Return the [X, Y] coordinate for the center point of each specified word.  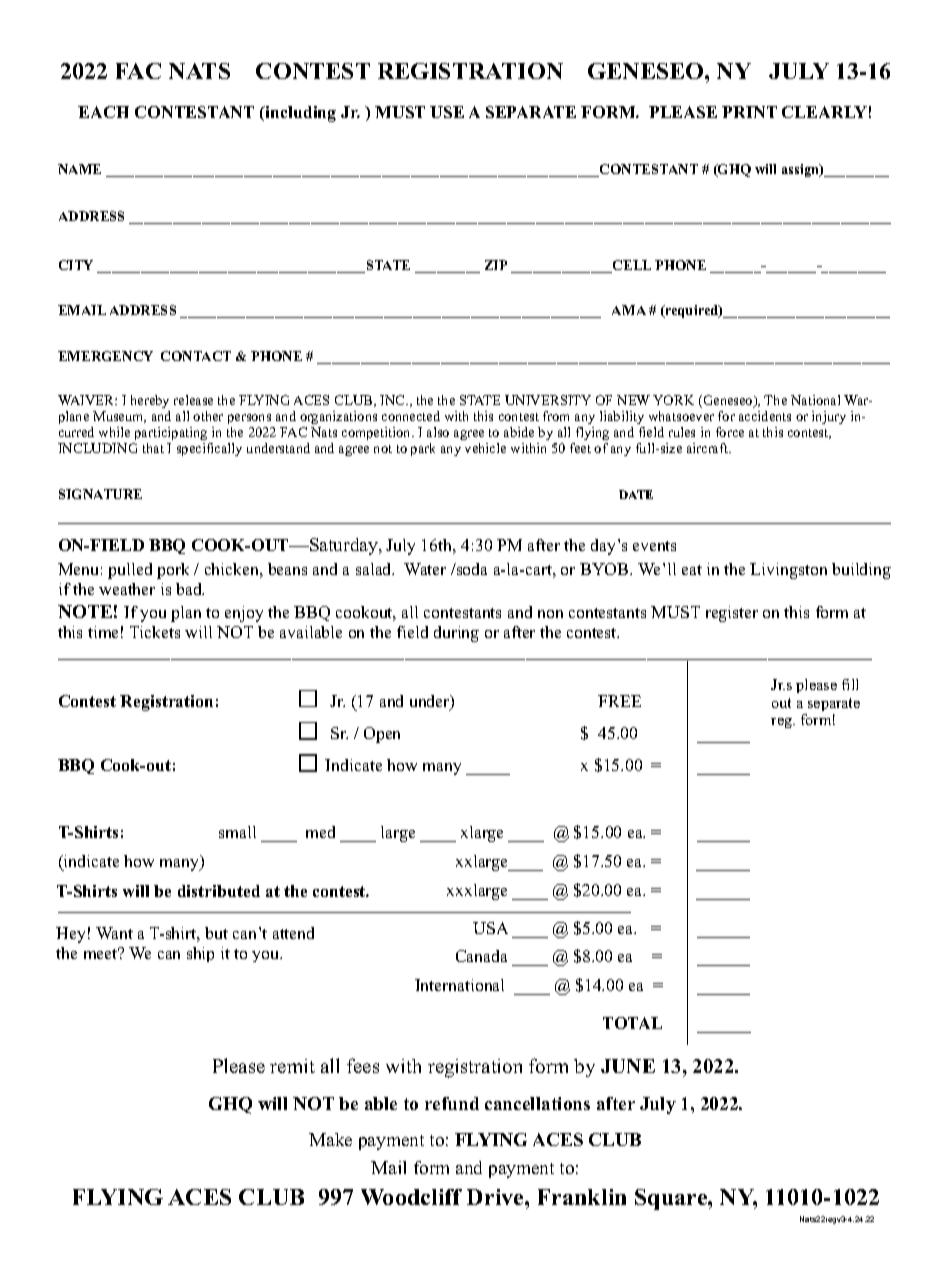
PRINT [749, 112]
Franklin [582, 1197]
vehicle [485, 448]
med [320, 832]
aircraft [709, 448]
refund [452, 1103]
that [153, 448]
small [237, 832]
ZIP [496, 265]
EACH [103, 112]
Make [330, 1139]
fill [850, 684]
